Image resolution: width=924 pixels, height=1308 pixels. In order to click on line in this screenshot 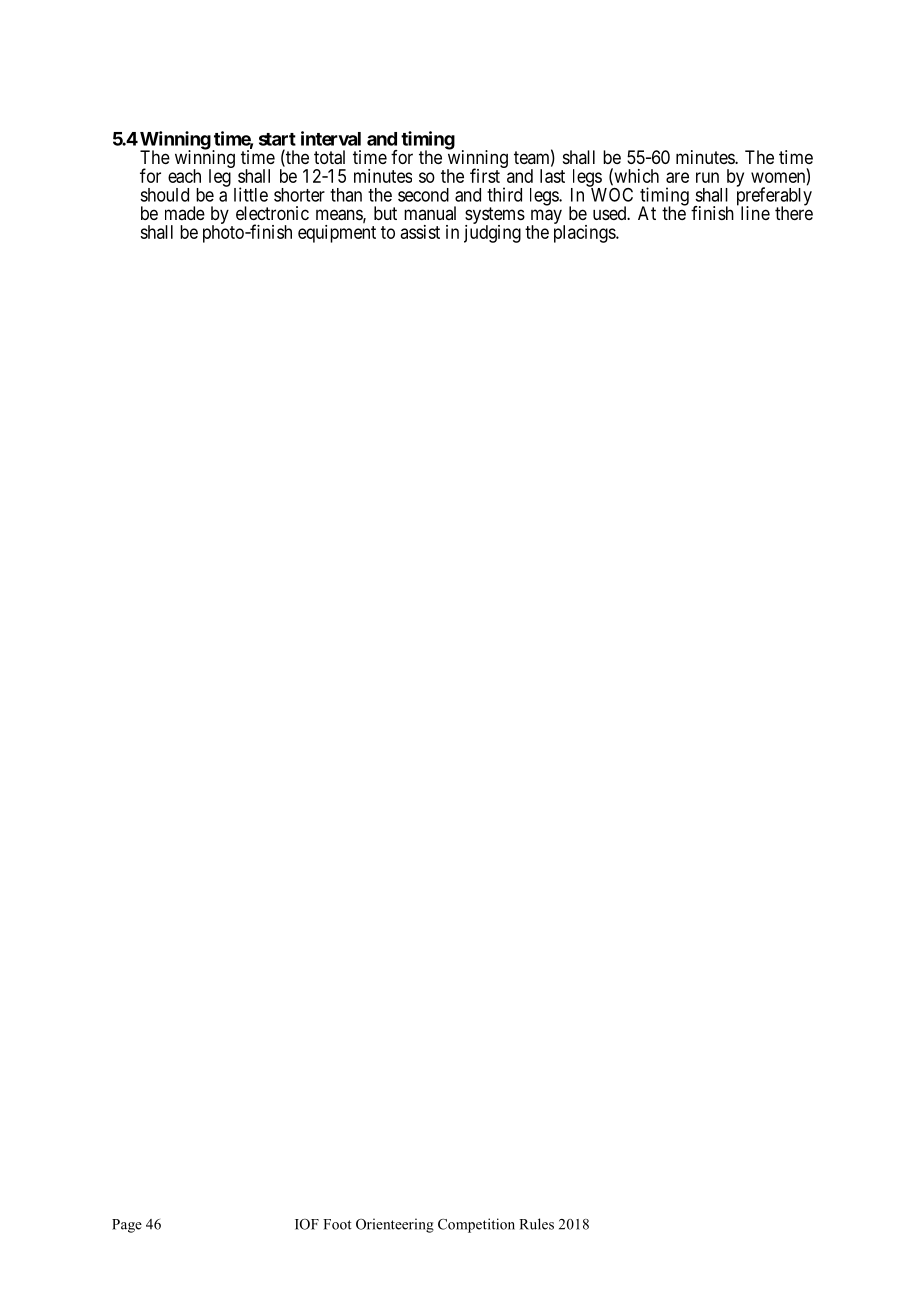, I will do `click(755, 213)`.
